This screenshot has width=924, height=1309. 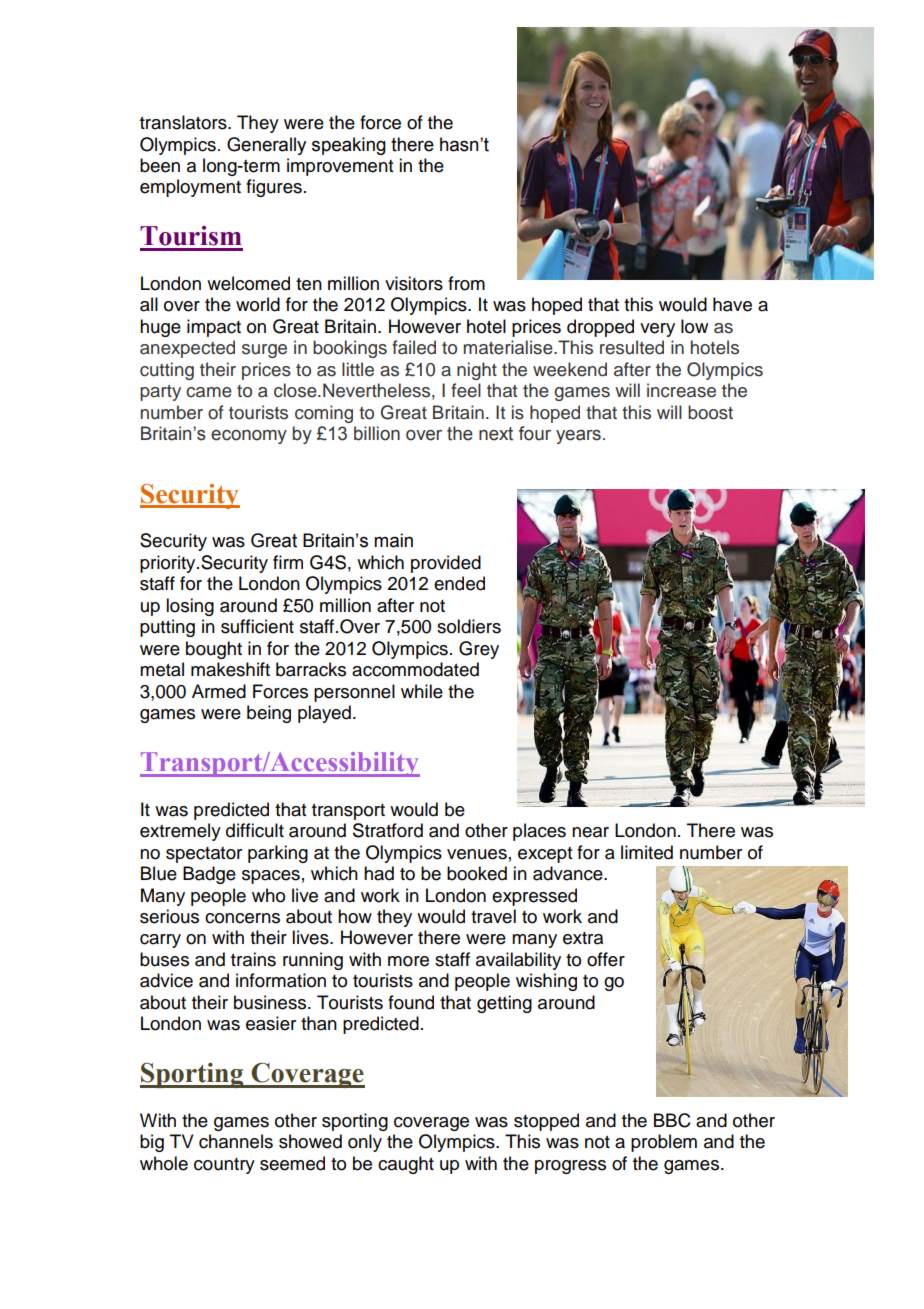 What do you see at coordinates (349, 146) in the screenshot?
I see `speaking` at bounding box center [349, 146].
